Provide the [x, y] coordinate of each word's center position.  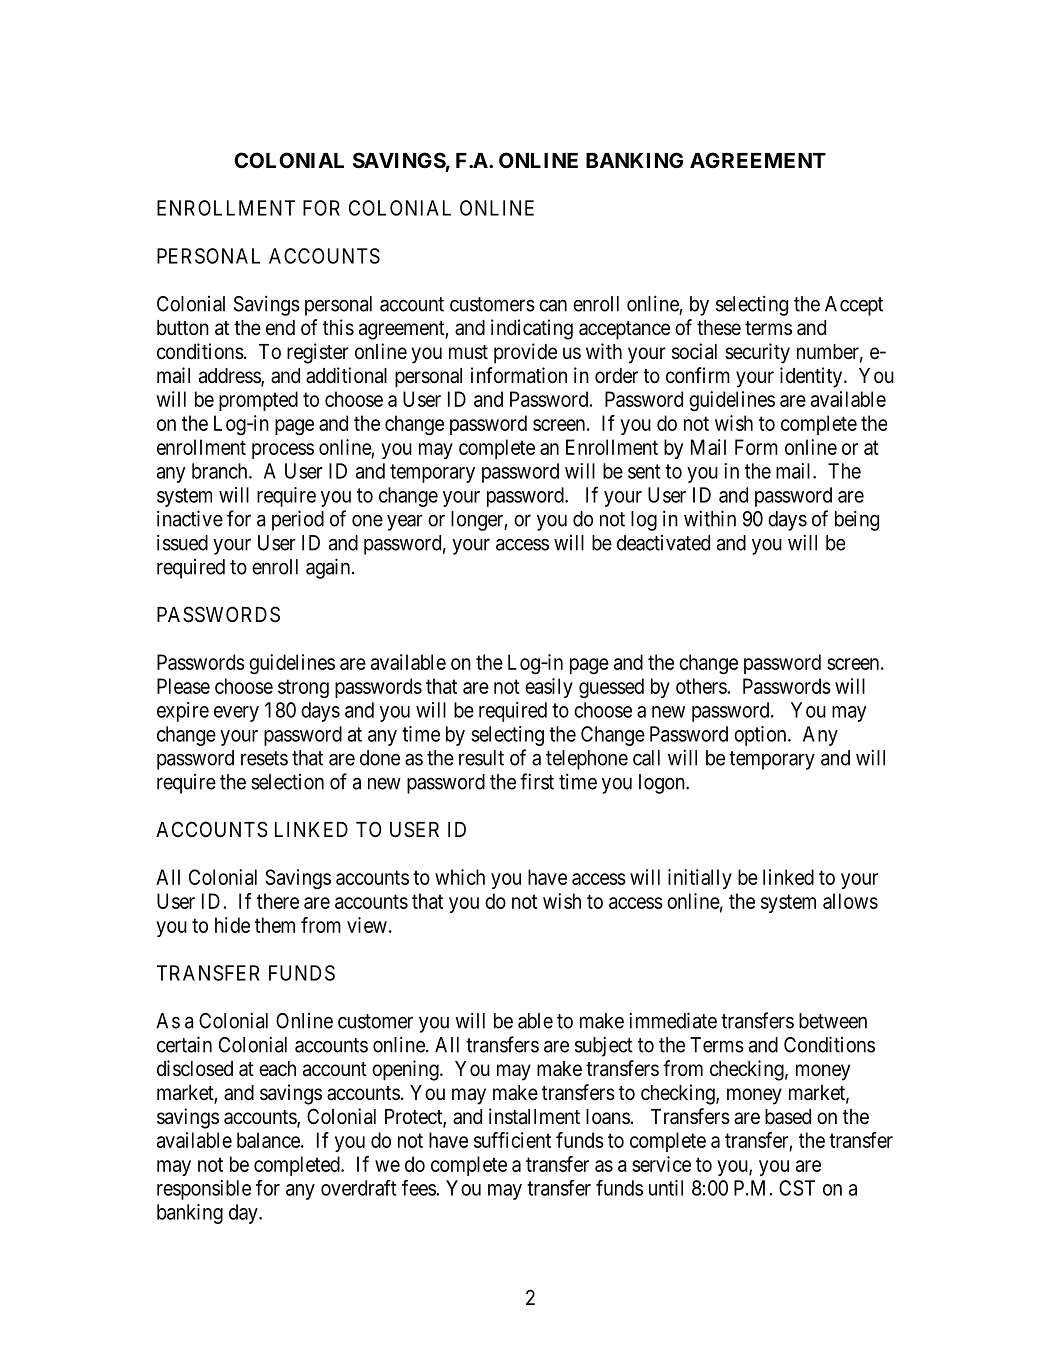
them [275, 925]
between [833, 1021]
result [481, 758]
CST [797, 1188]
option [761, 736]
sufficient [512, 1140]
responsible [204, 1190]
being [857, 520]
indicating [532, 329]
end [280, 328]
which [460, 877]
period [298, 520]
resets [264, 758]
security [757, 353]
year [405, 522]
